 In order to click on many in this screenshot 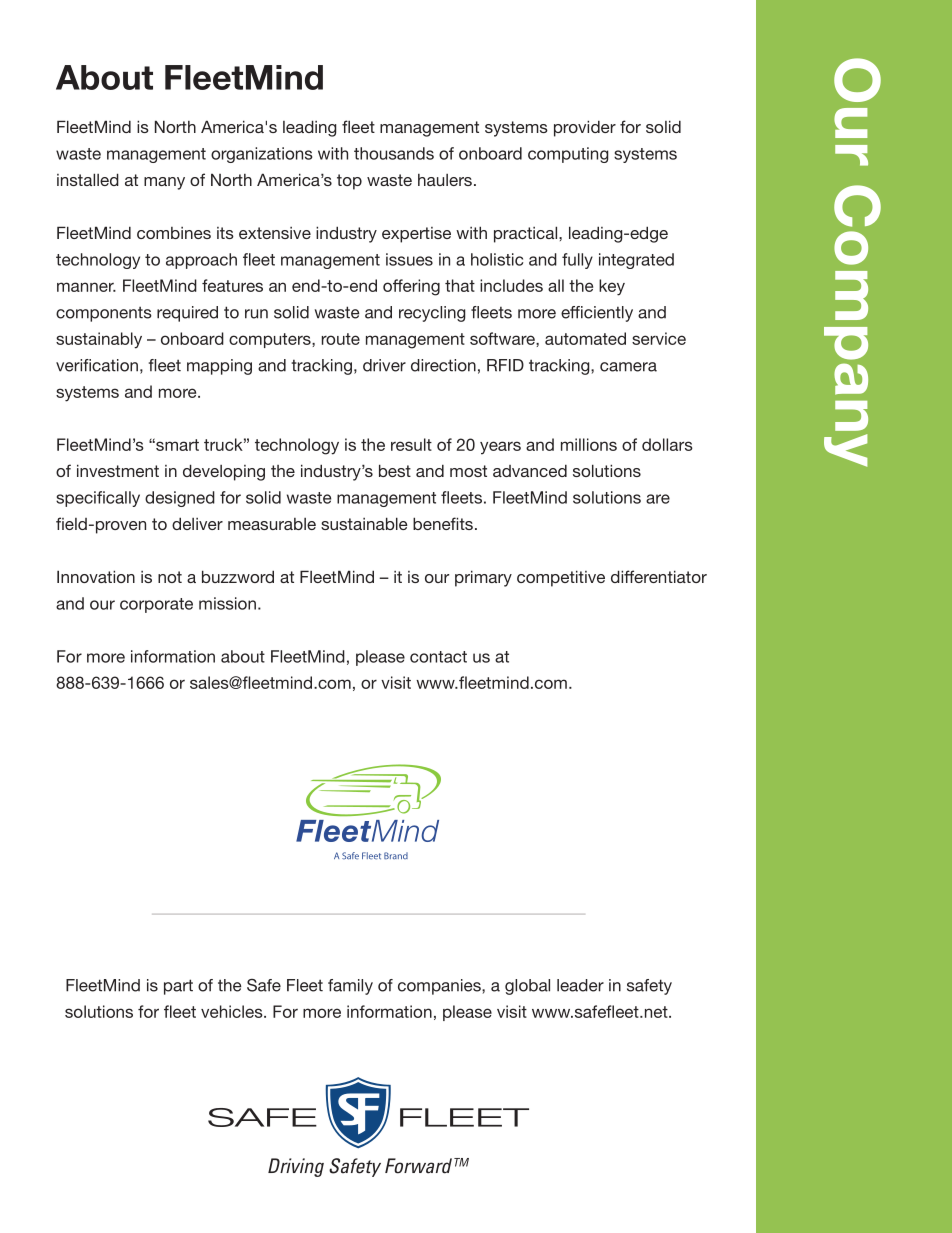, I will do `click(164, 183)`.
